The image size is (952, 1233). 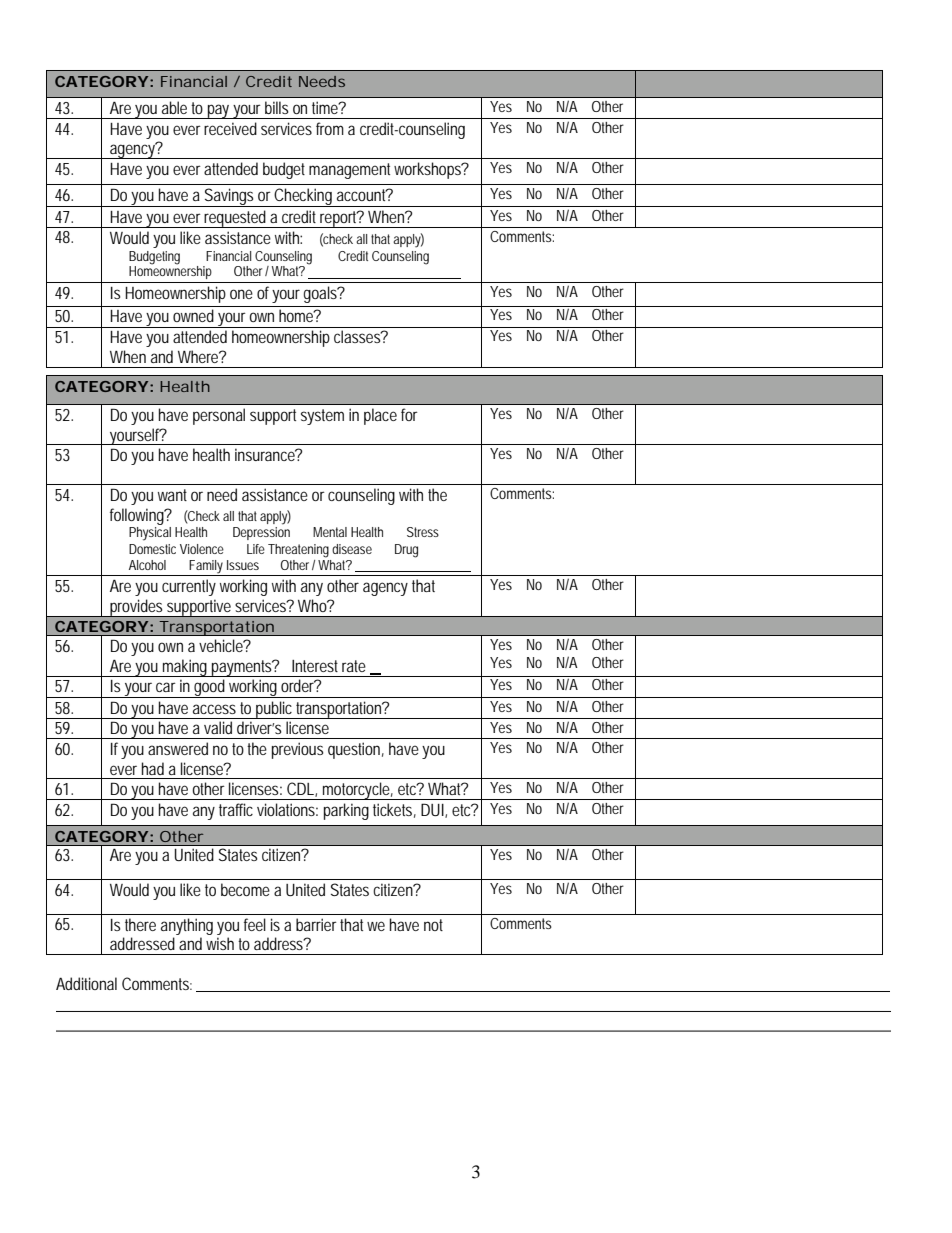 What do you see at coordinates (241, 294) in the screenshot?
I see `one` at bounding box center [241, 294].
